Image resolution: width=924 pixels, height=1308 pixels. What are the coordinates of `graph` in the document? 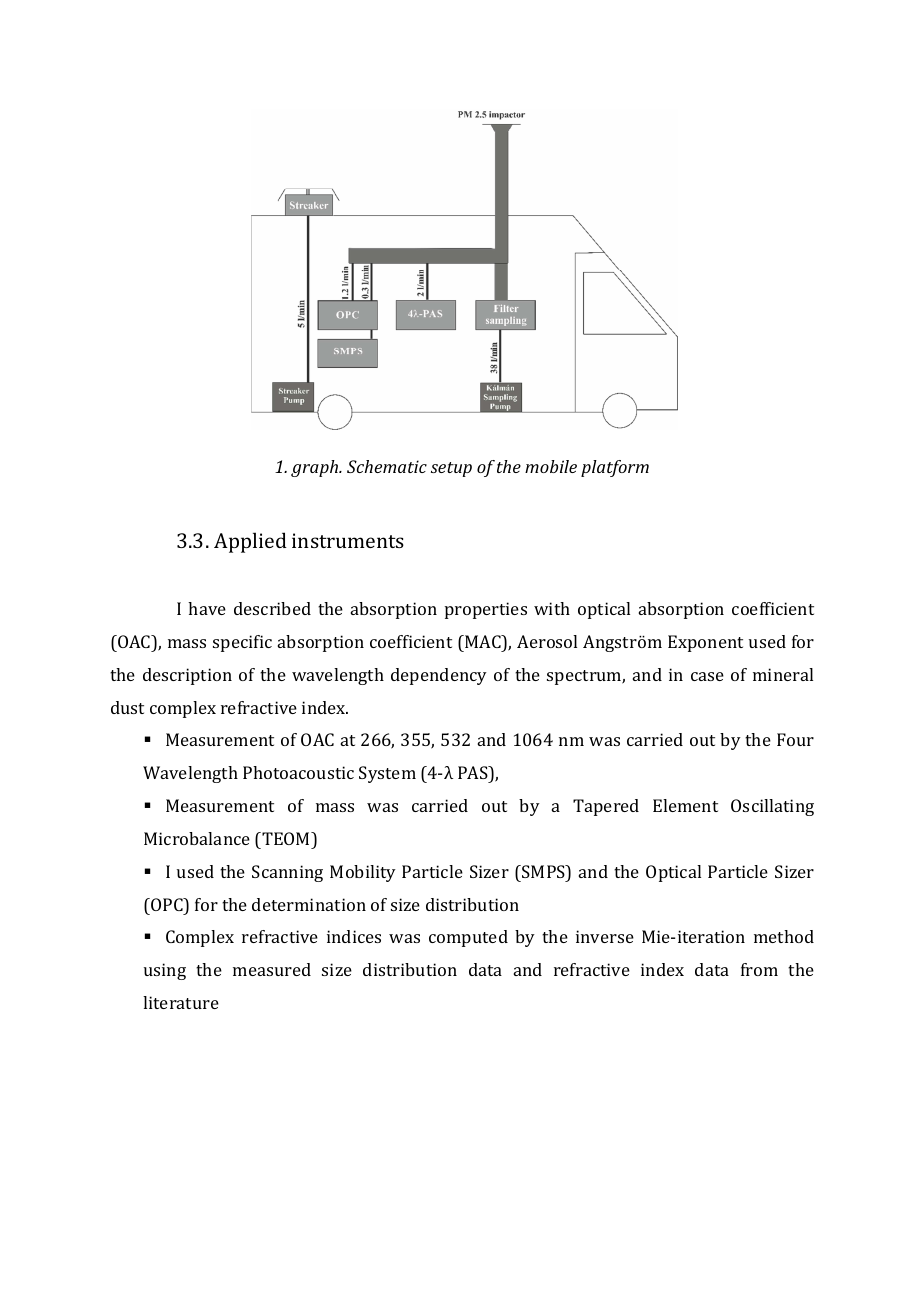 It's located at (316, 468).
